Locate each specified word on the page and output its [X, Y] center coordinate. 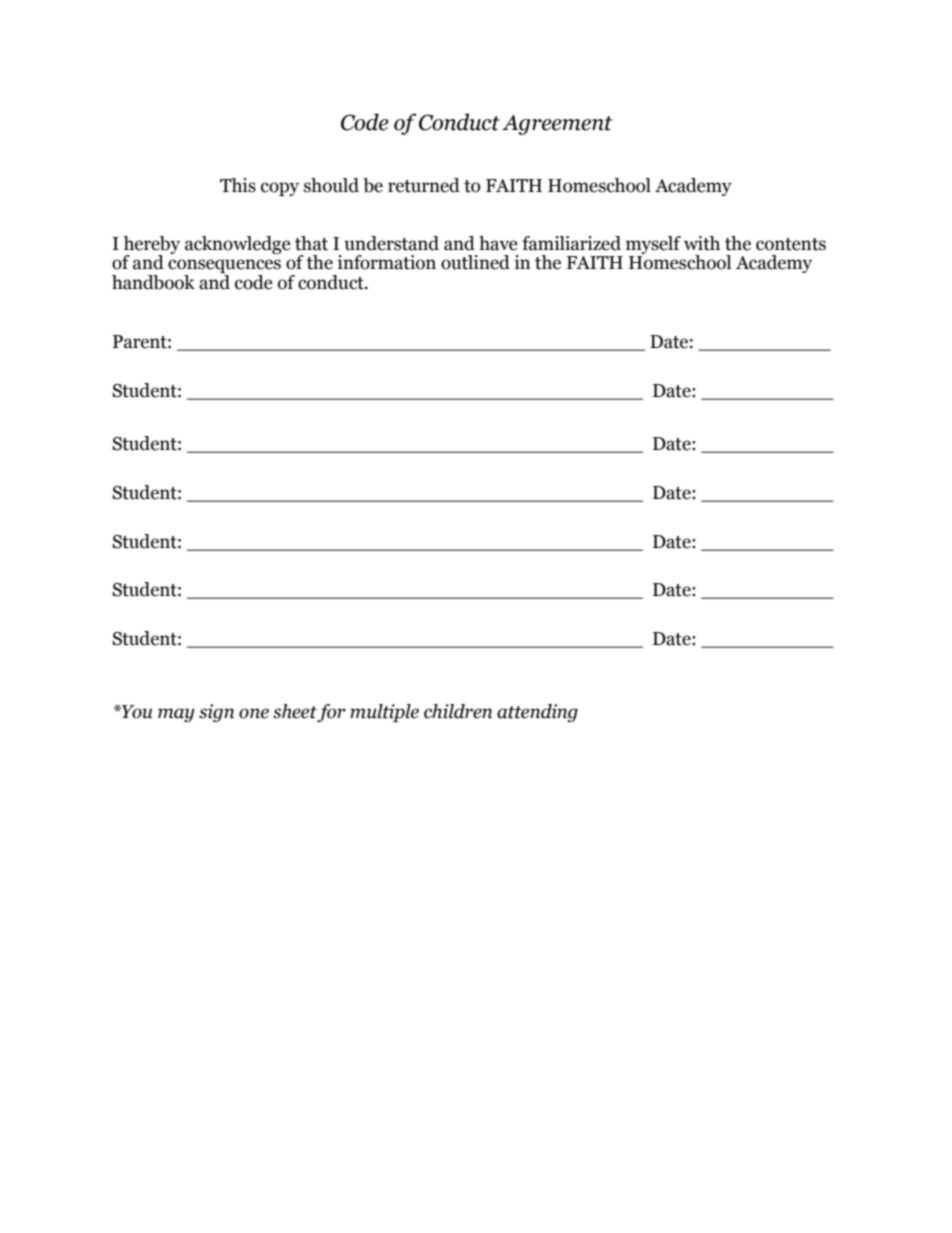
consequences [224, 267]
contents [791, 244]
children [458, 711]
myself [653, 246]
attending [537, 713]
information [386, 262]
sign [216, 713]
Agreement [557, 125]
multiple [384, 713]
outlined [475, 262]
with [702, 243]
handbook [153, 282]
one [254, 713]
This [238, 185]
